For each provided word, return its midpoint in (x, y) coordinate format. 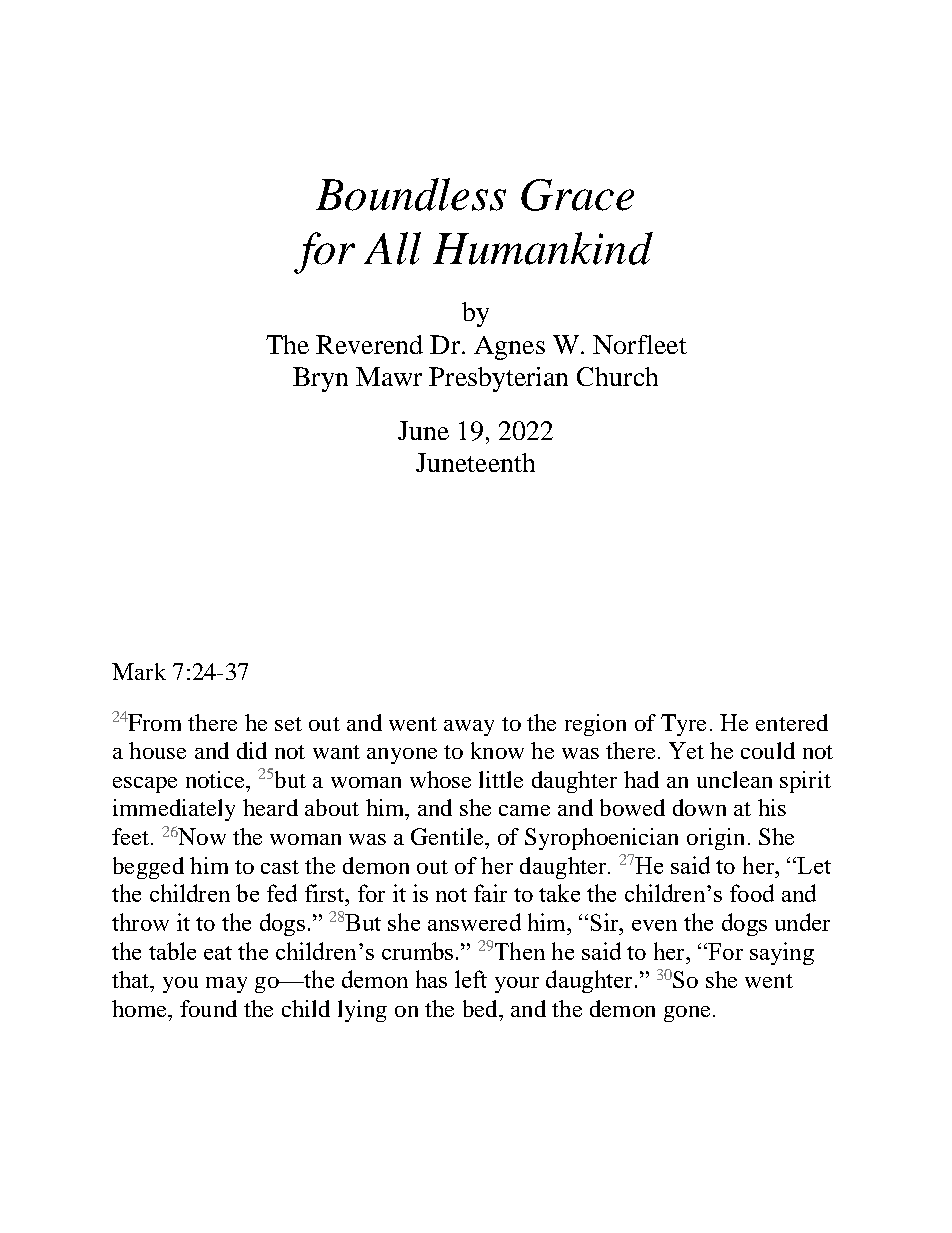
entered (792, 722)
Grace (577, 195)
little (501, 779)
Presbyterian (498, 379)
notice (216, 779)
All (392, 248)
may (226, 985)
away (469, 728)
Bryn (320, 379)
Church (617, 376)
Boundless (411, 194)
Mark (139, 671)
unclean (734, 779)
